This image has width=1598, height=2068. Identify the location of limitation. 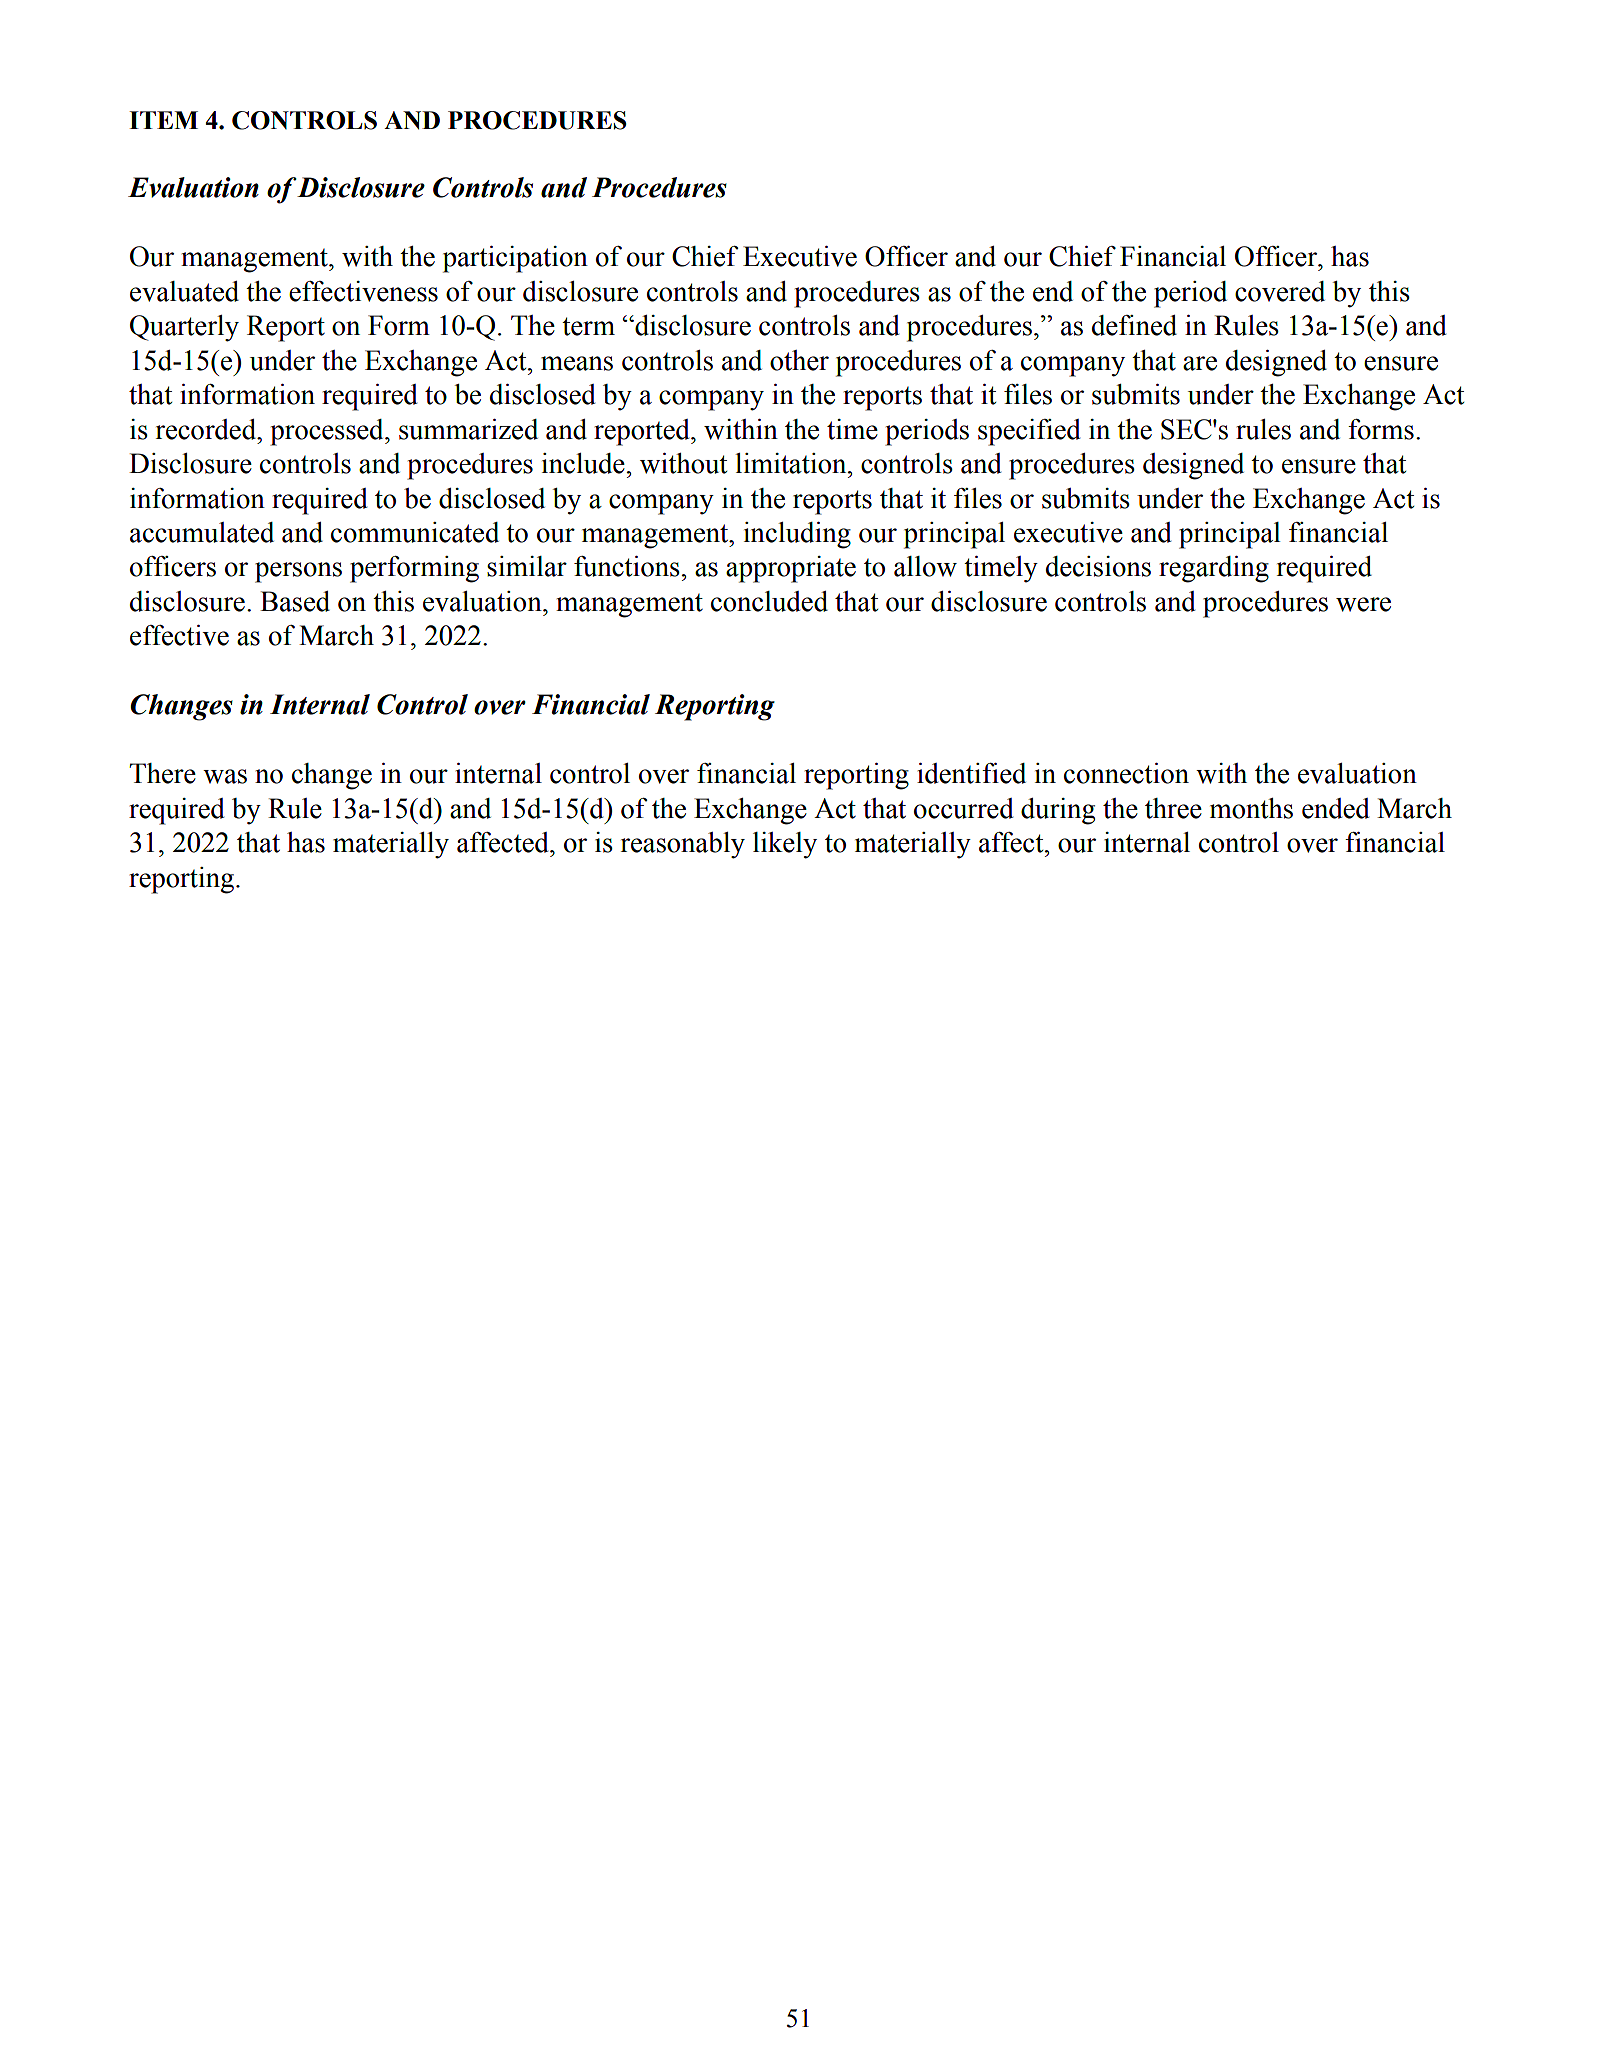
(792, 463).
